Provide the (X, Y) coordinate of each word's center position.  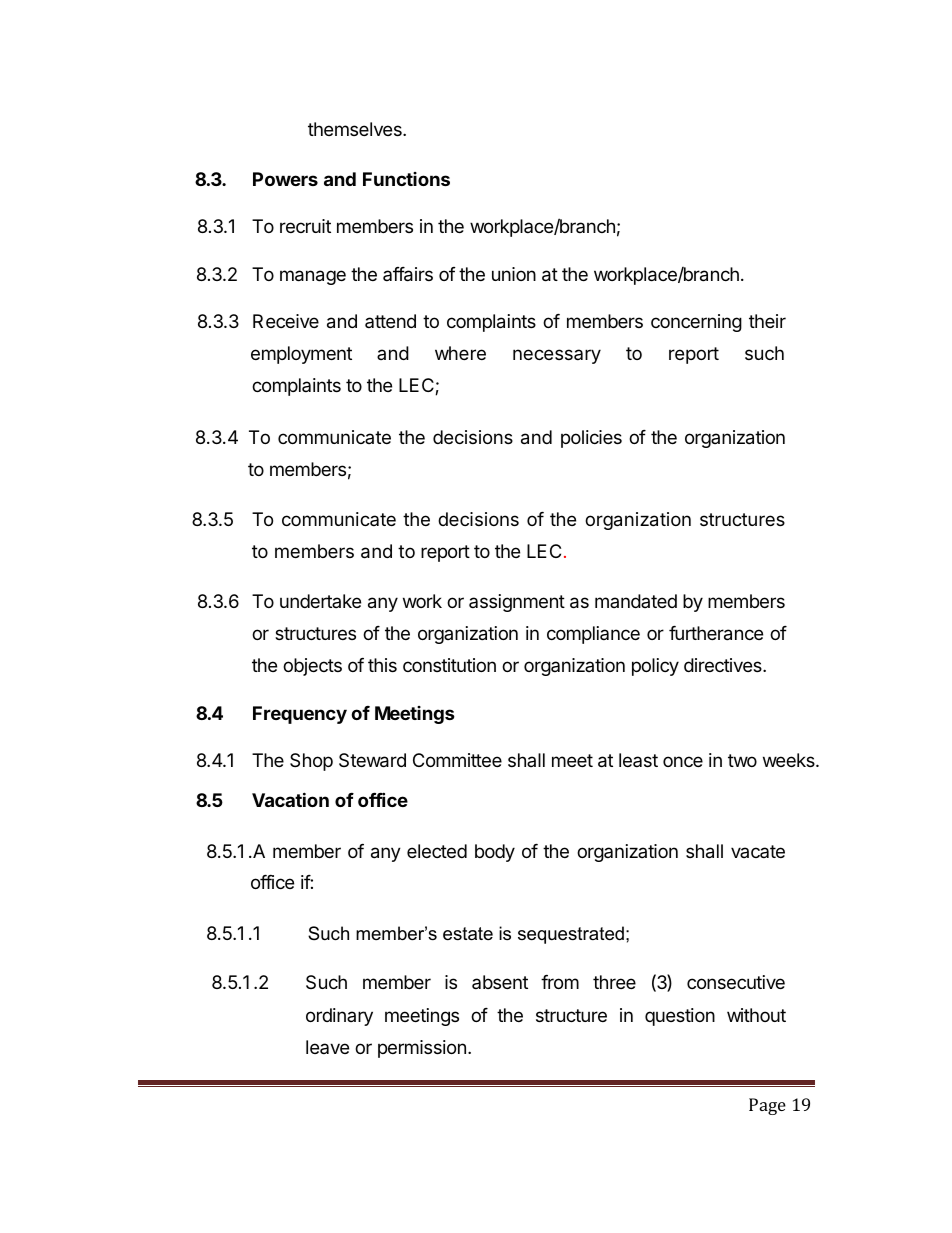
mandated (636, 601)
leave (327, 1047)
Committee (457, 760)
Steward (372, 760)
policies (591, 439)
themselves (356, 129)
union (514, 274)
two (742, 760)
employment (301, 355)
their (767, 321)
